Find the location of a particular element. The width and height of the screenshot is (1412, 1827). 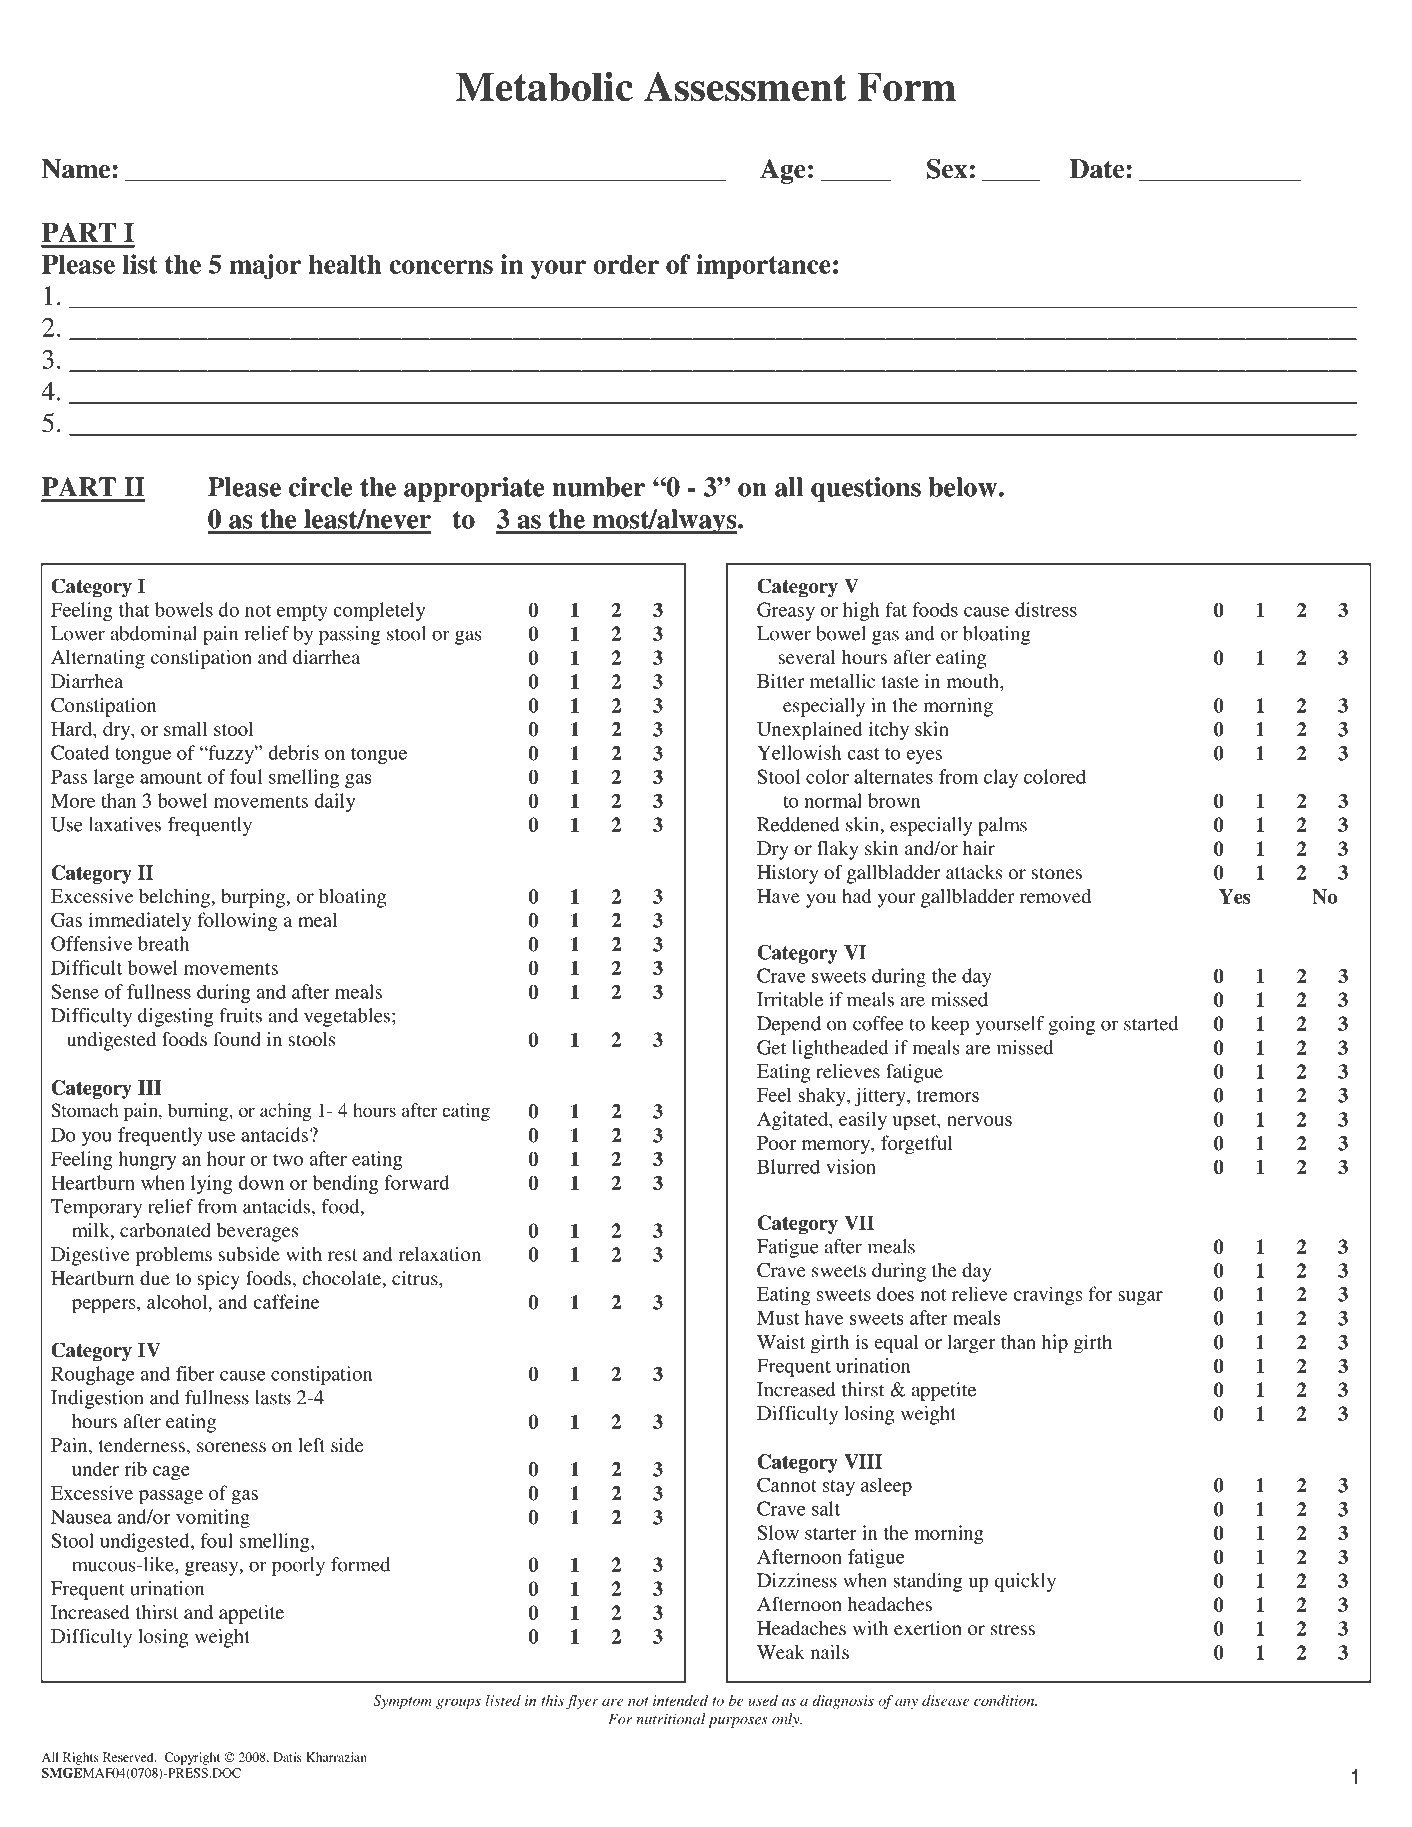

condition is located at coordinates (1005, 1700).
